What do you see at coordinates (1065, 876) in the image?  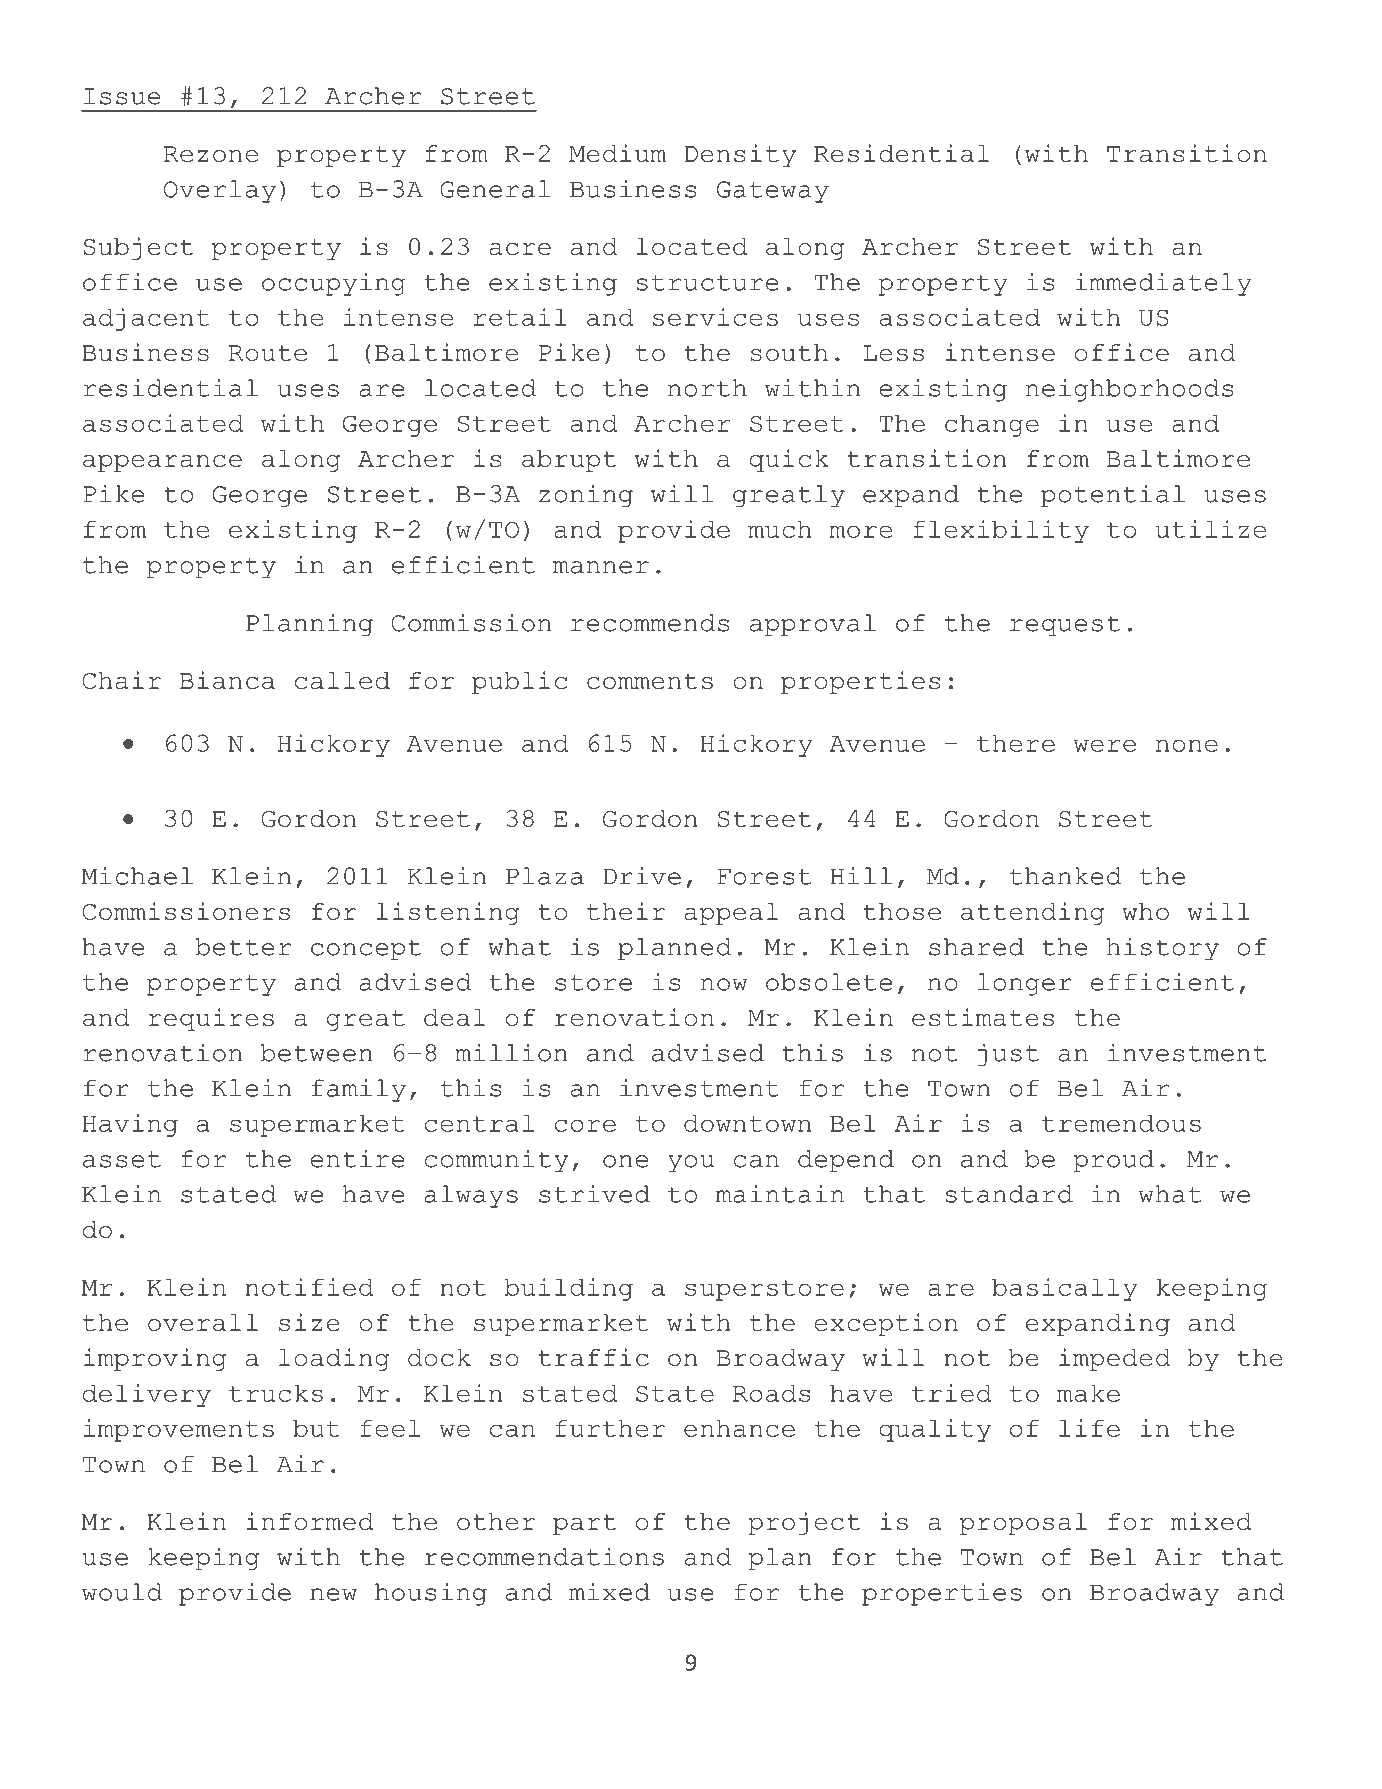 I see `thanked` at bounding box center [1065, 876].
